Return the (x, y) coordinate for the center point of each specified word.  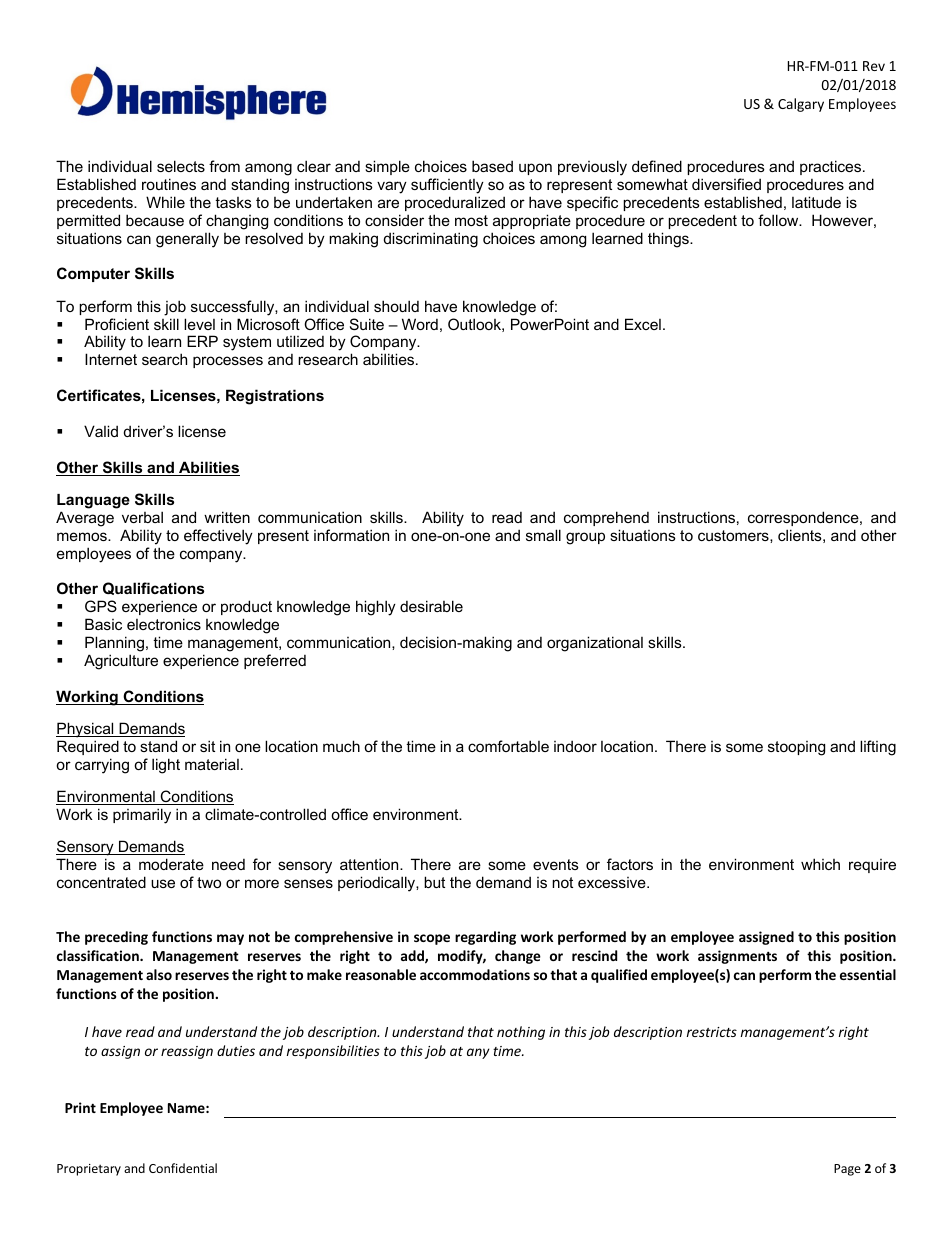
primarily (142, 816)
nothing (521, 1033)
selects (181, 166)
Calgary (801, 105)
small (543, 535)
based (492, 166)
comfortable (508, 746)
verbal (142, 517)
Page (847, 1170)
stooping (796, 748)
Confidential (183, 1168)
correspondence (804, 518)
